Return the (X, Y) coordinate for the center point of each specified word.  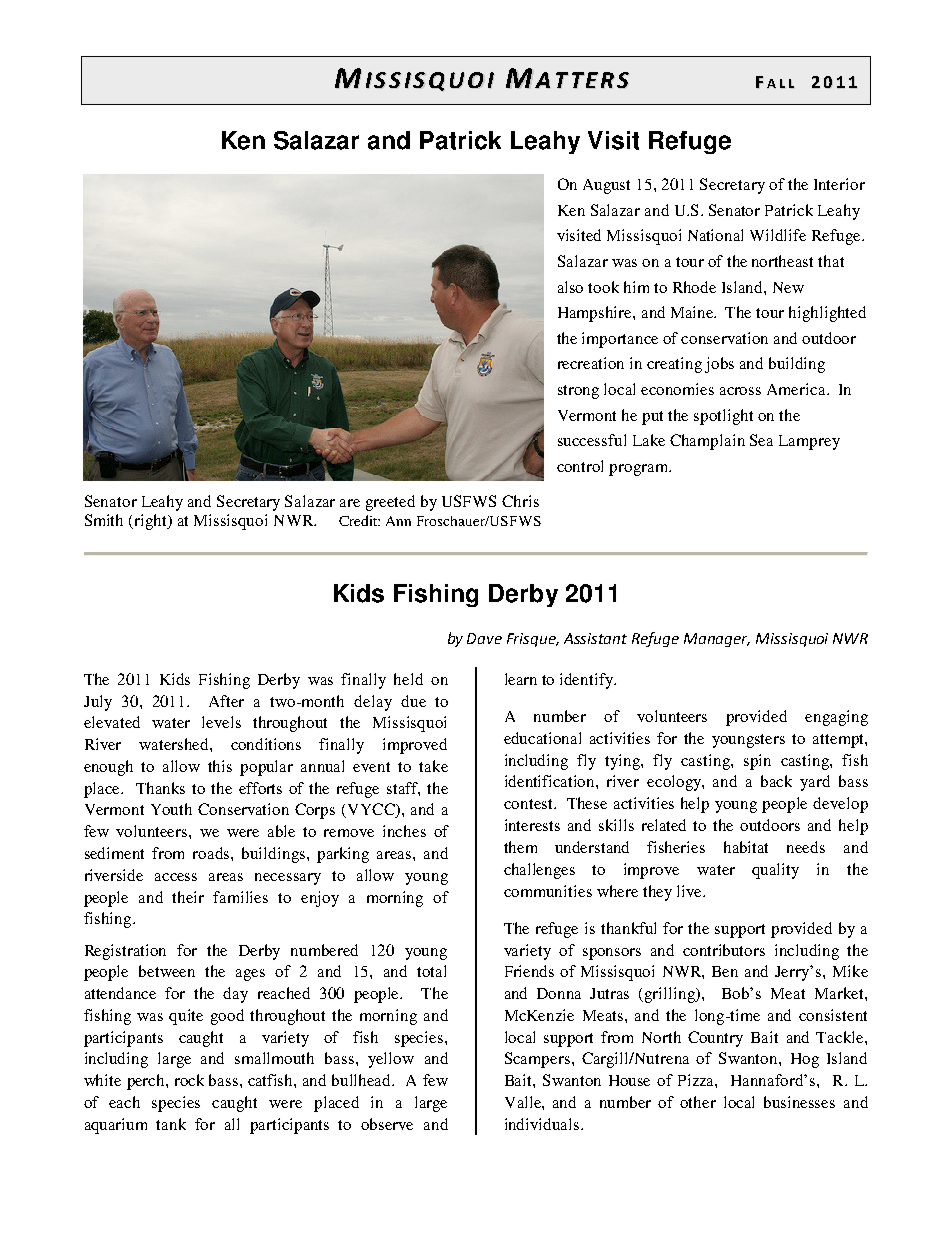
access (176, 877)
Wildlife (778, 235)
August (606, 186)
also (570, 287)
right (152, 522)
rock (189, 1080)
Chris (520, 501)
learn (521, 679)
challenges (539, 871)
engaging (836, 718)
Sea (761, 440)
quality (775, 871)
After (226, 701)
